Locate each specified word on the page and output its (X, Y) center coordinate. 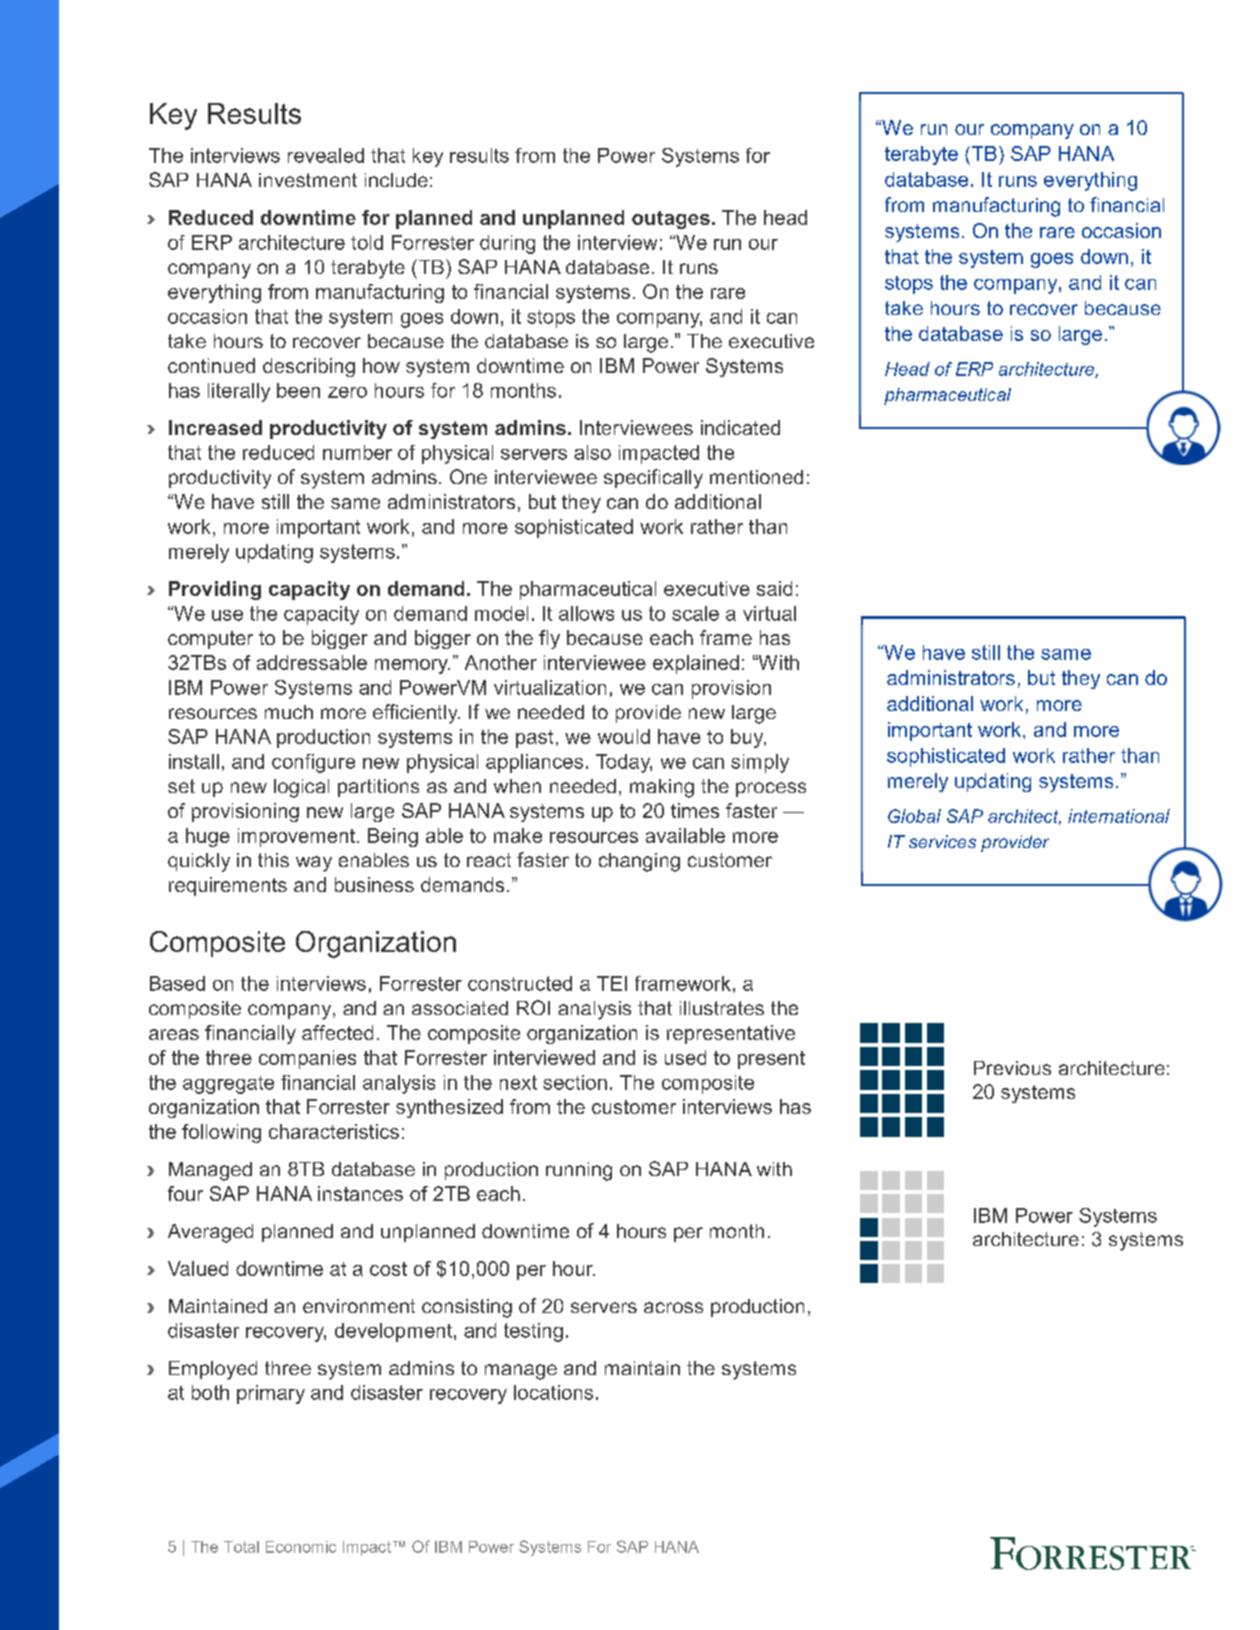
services (942, 841)
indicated (740, 427)
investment (308, 180)
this (273, 860)
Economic (301, 1547)
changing (639, 862)
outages (671, 220)
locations (553, 1392)
